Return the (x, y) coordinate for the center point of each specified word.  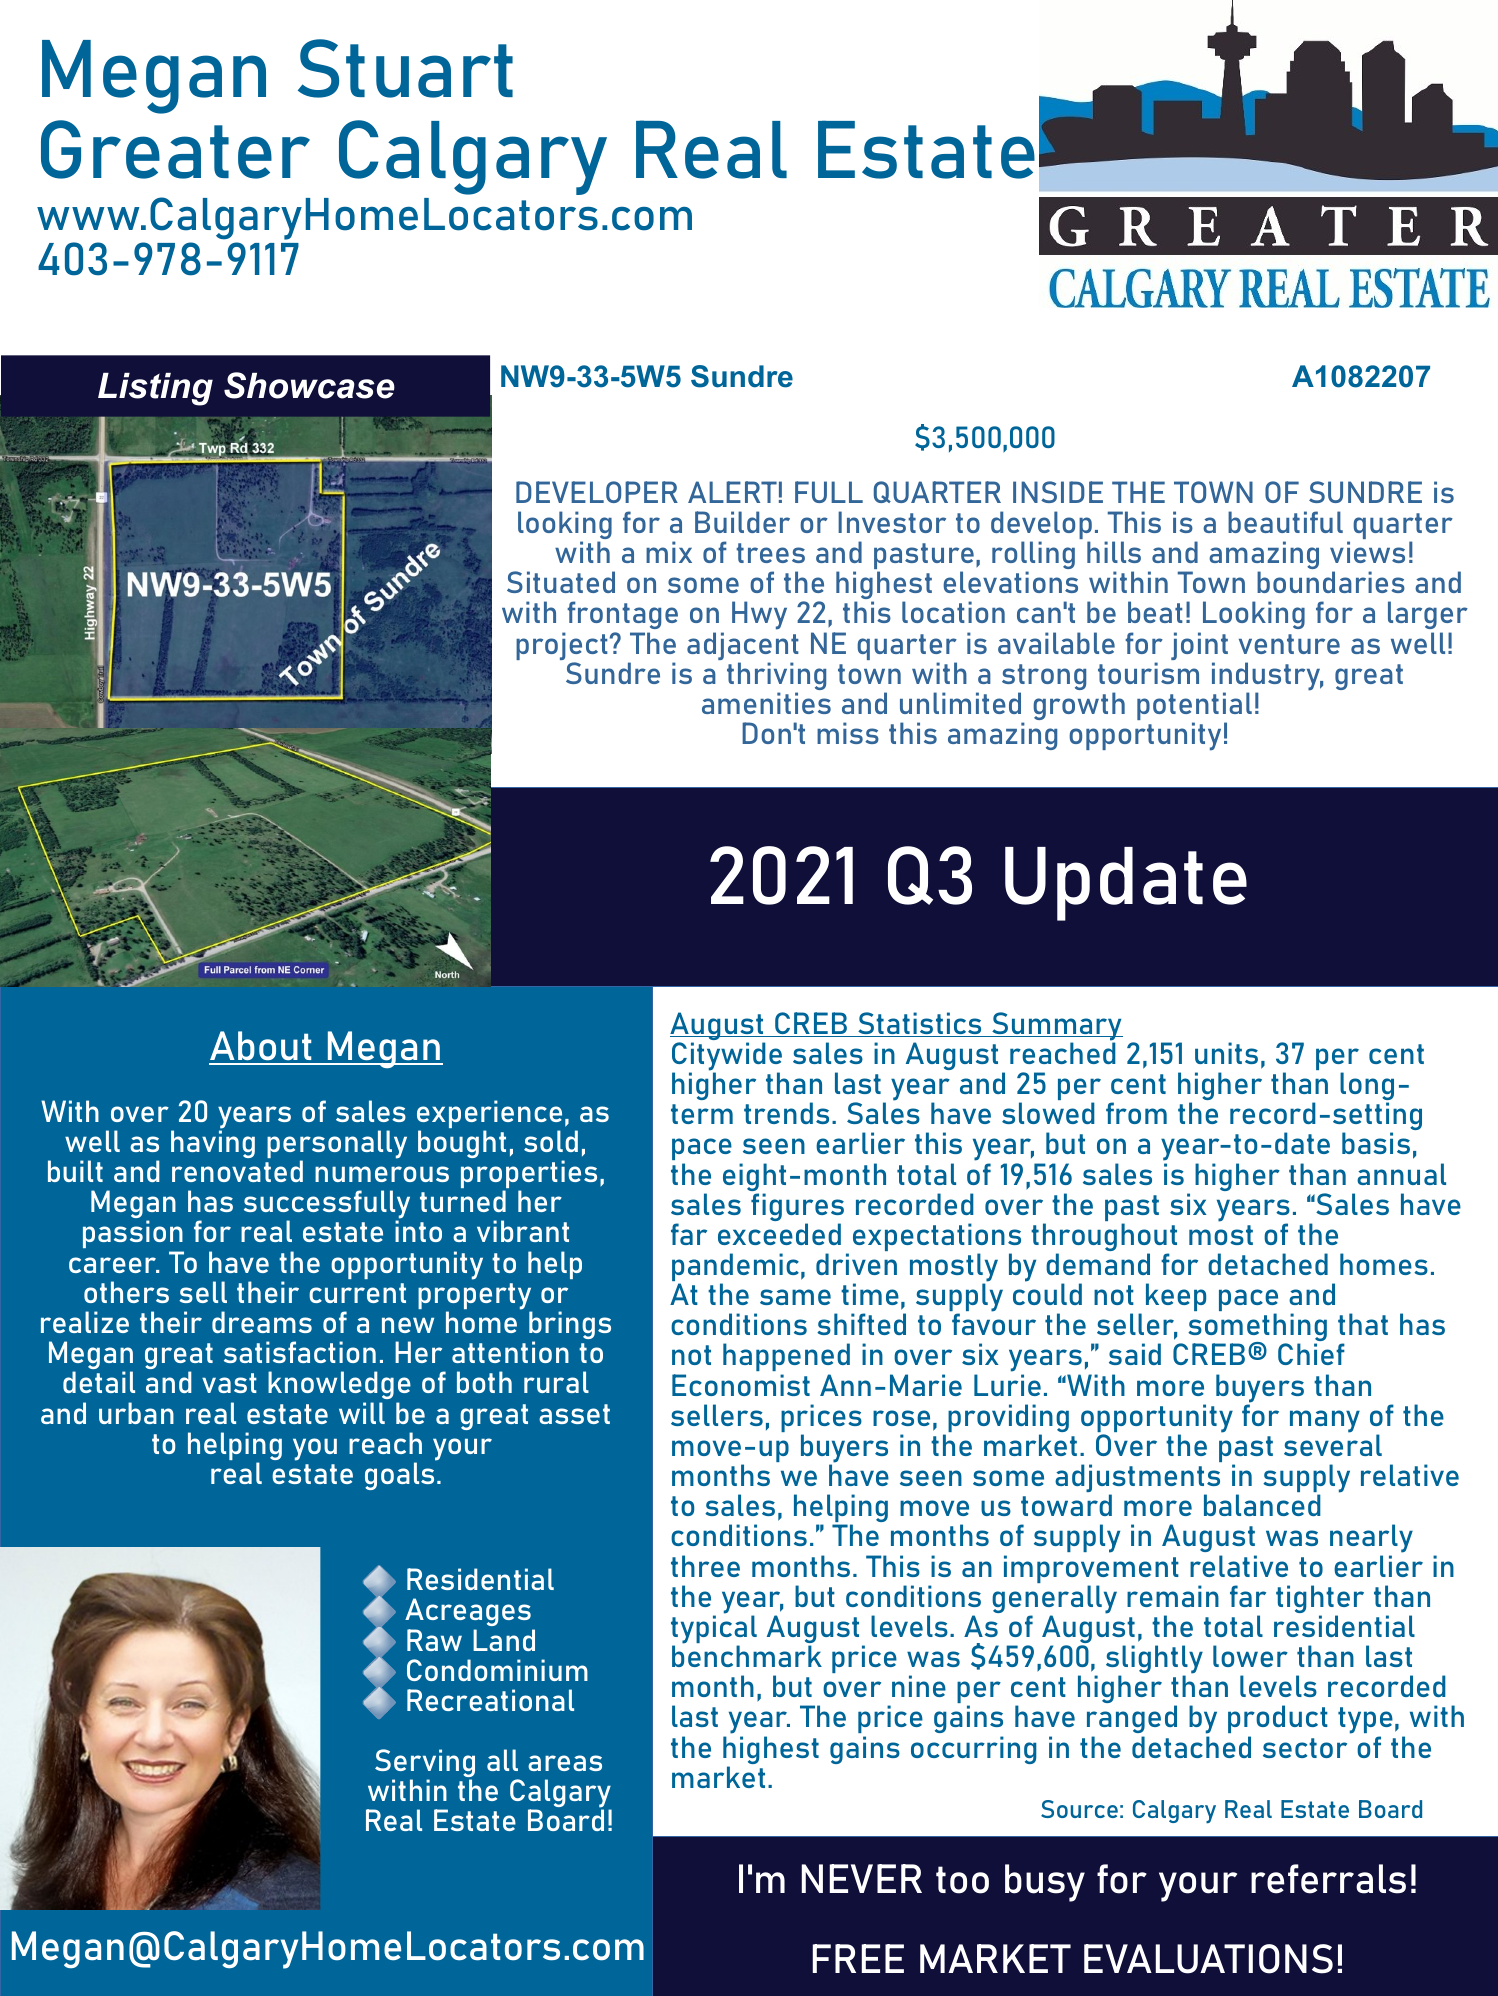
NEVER (861, 1878)
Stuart (405, 68)
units (1226, 1053)
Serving (425, 1764)
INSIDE (1058, 492)
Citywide (727, 1057)
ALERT (732, 492)
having (213, 1144)
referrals (1328, 1879)
